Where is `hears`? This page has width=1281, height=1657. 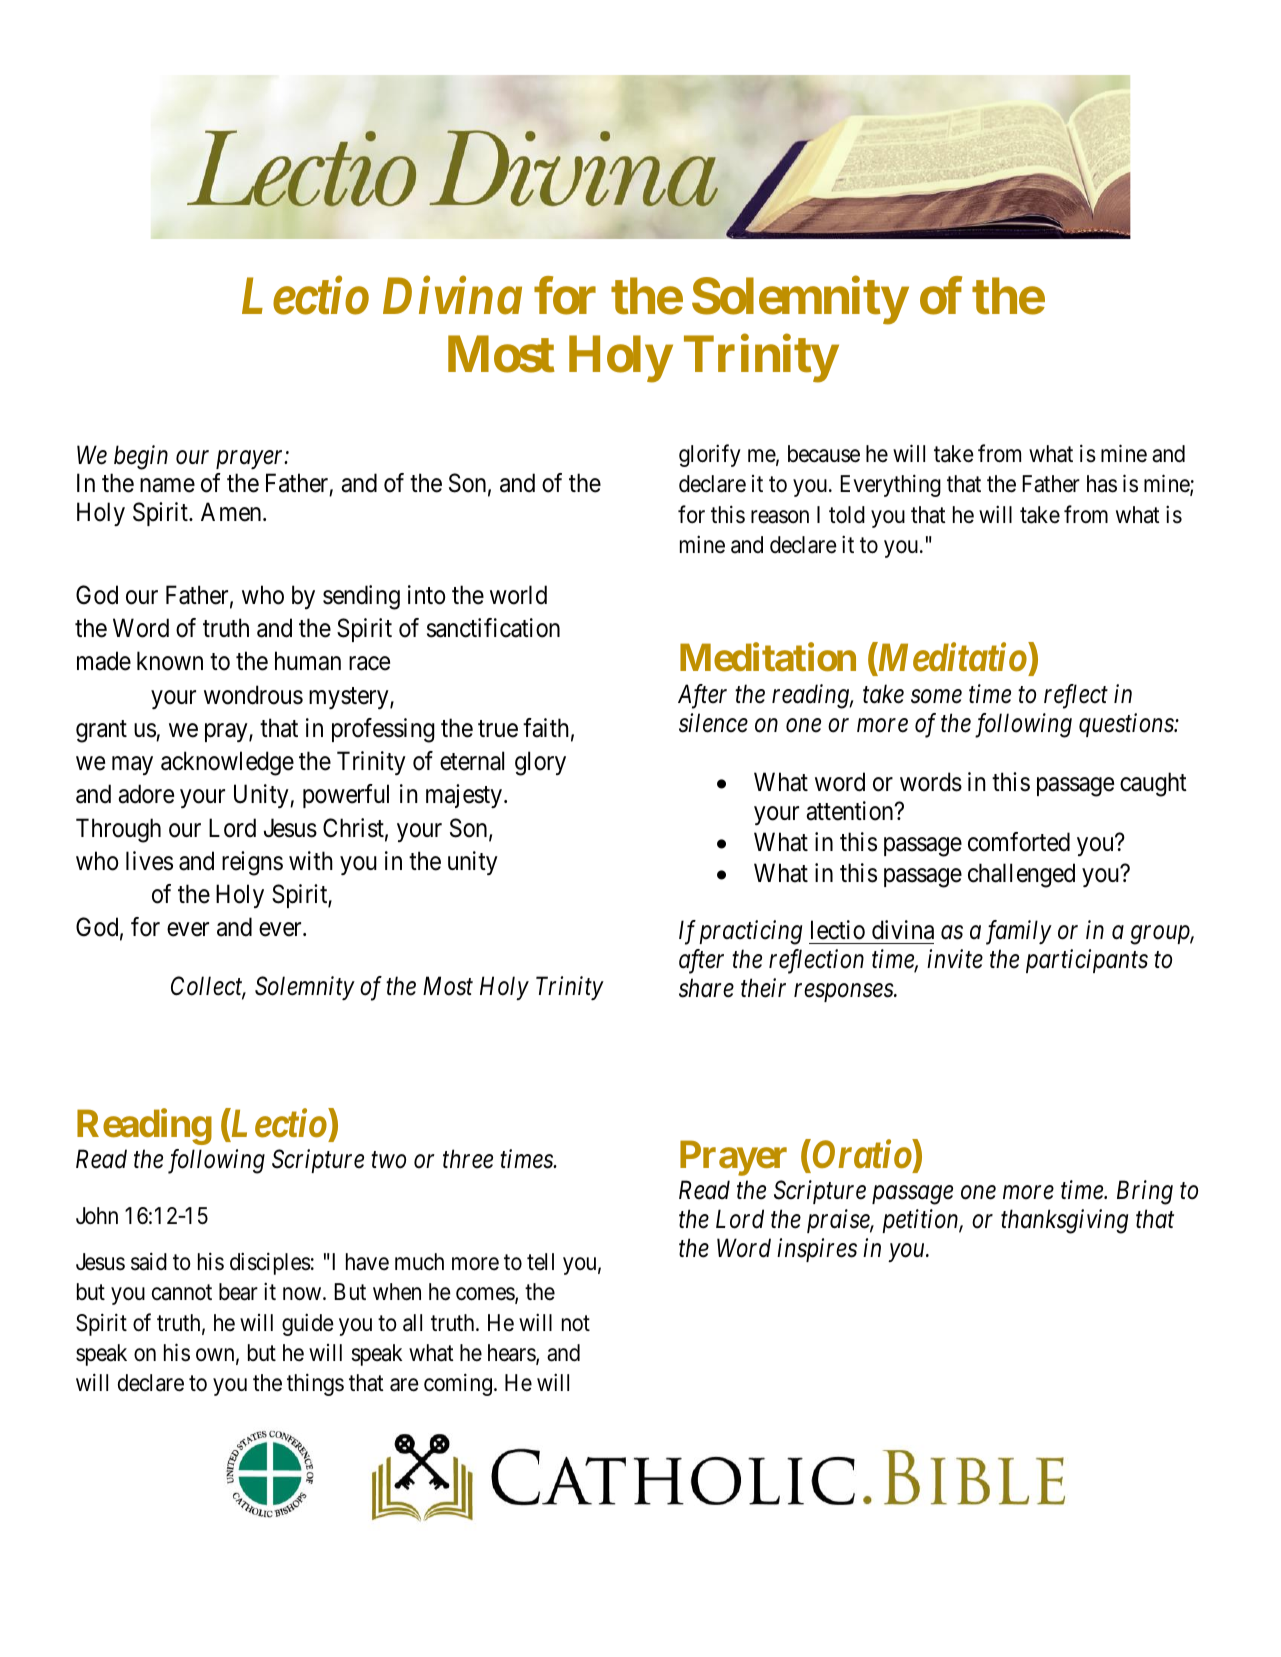
hears is located at coordinates (512, 1354).
